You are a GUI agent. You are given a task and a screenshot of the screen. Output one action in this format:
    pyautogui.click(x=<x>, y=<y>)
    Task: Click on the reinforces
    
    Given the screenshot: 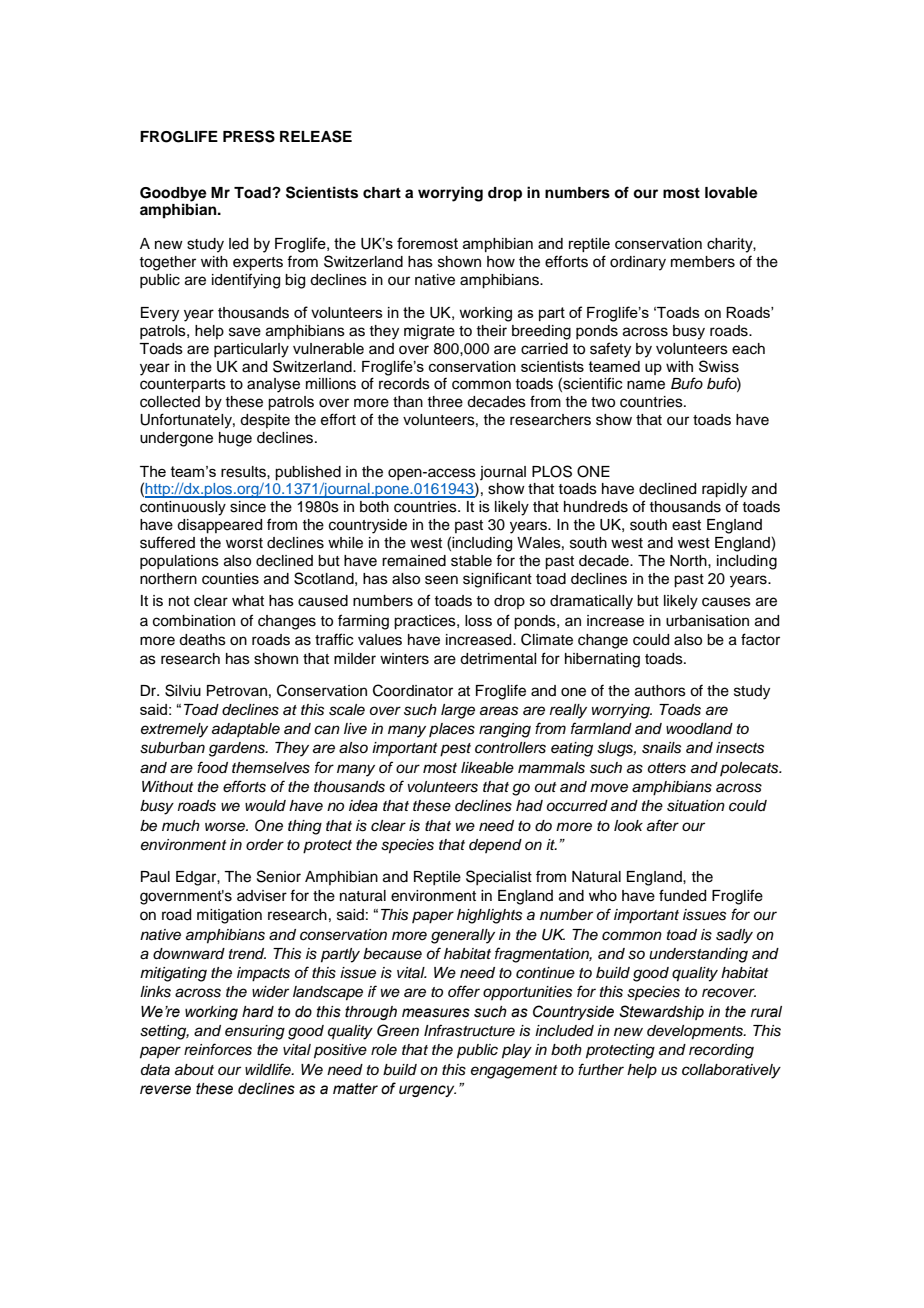 What is the action you would take?
    pyautogui.click(x=218, y=1049)
